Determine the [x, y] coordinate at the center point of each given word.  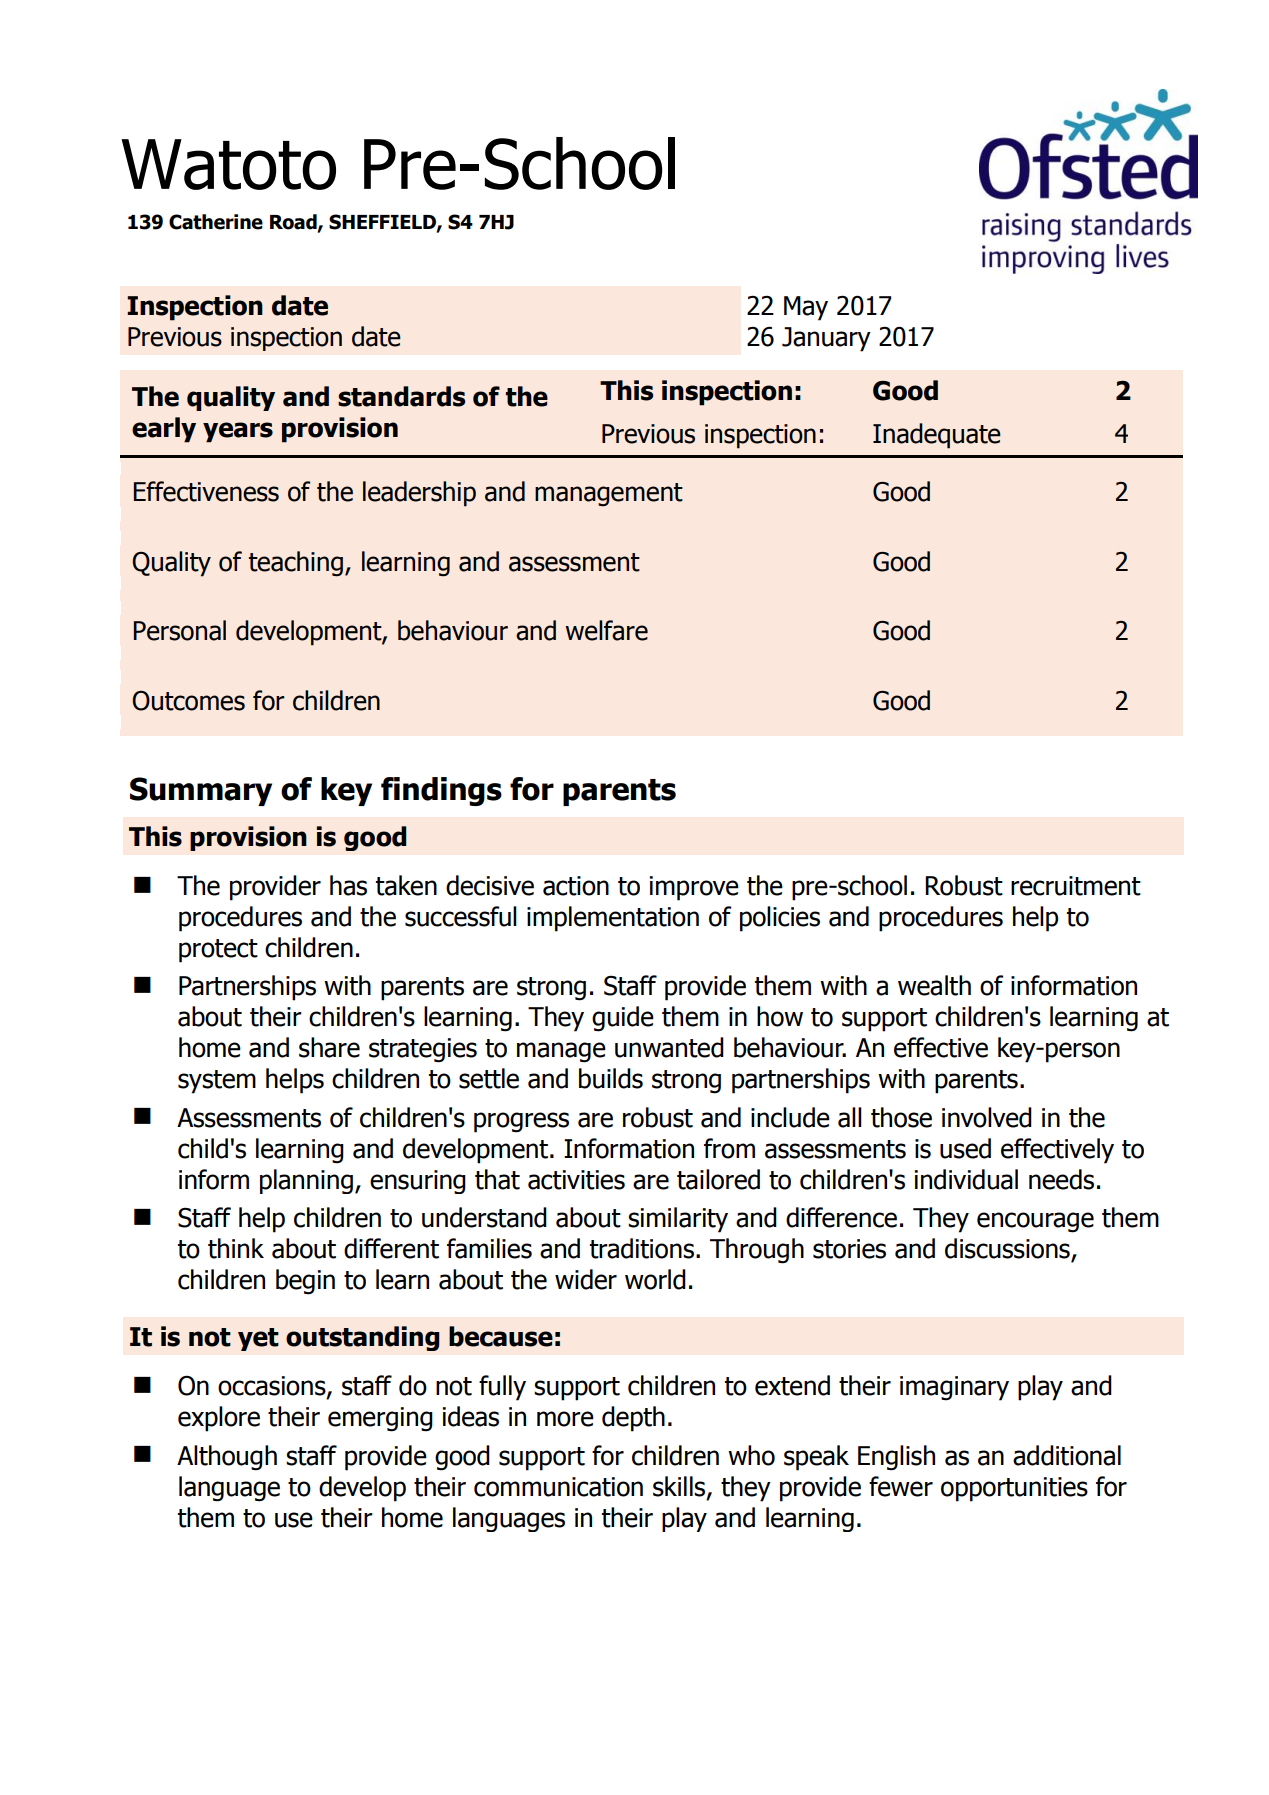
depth [633, 1419]
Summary [201, 791]
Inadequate [937, 436]
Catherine [216, 222]
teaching [296, 564]
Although [227, 1458]
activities [576, 1180]
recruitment [1076, 886]
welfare [606, 630]
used [965, 1148]
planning [306, 1181]
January [826, 339]
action [576, 886]
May [806, 308]
